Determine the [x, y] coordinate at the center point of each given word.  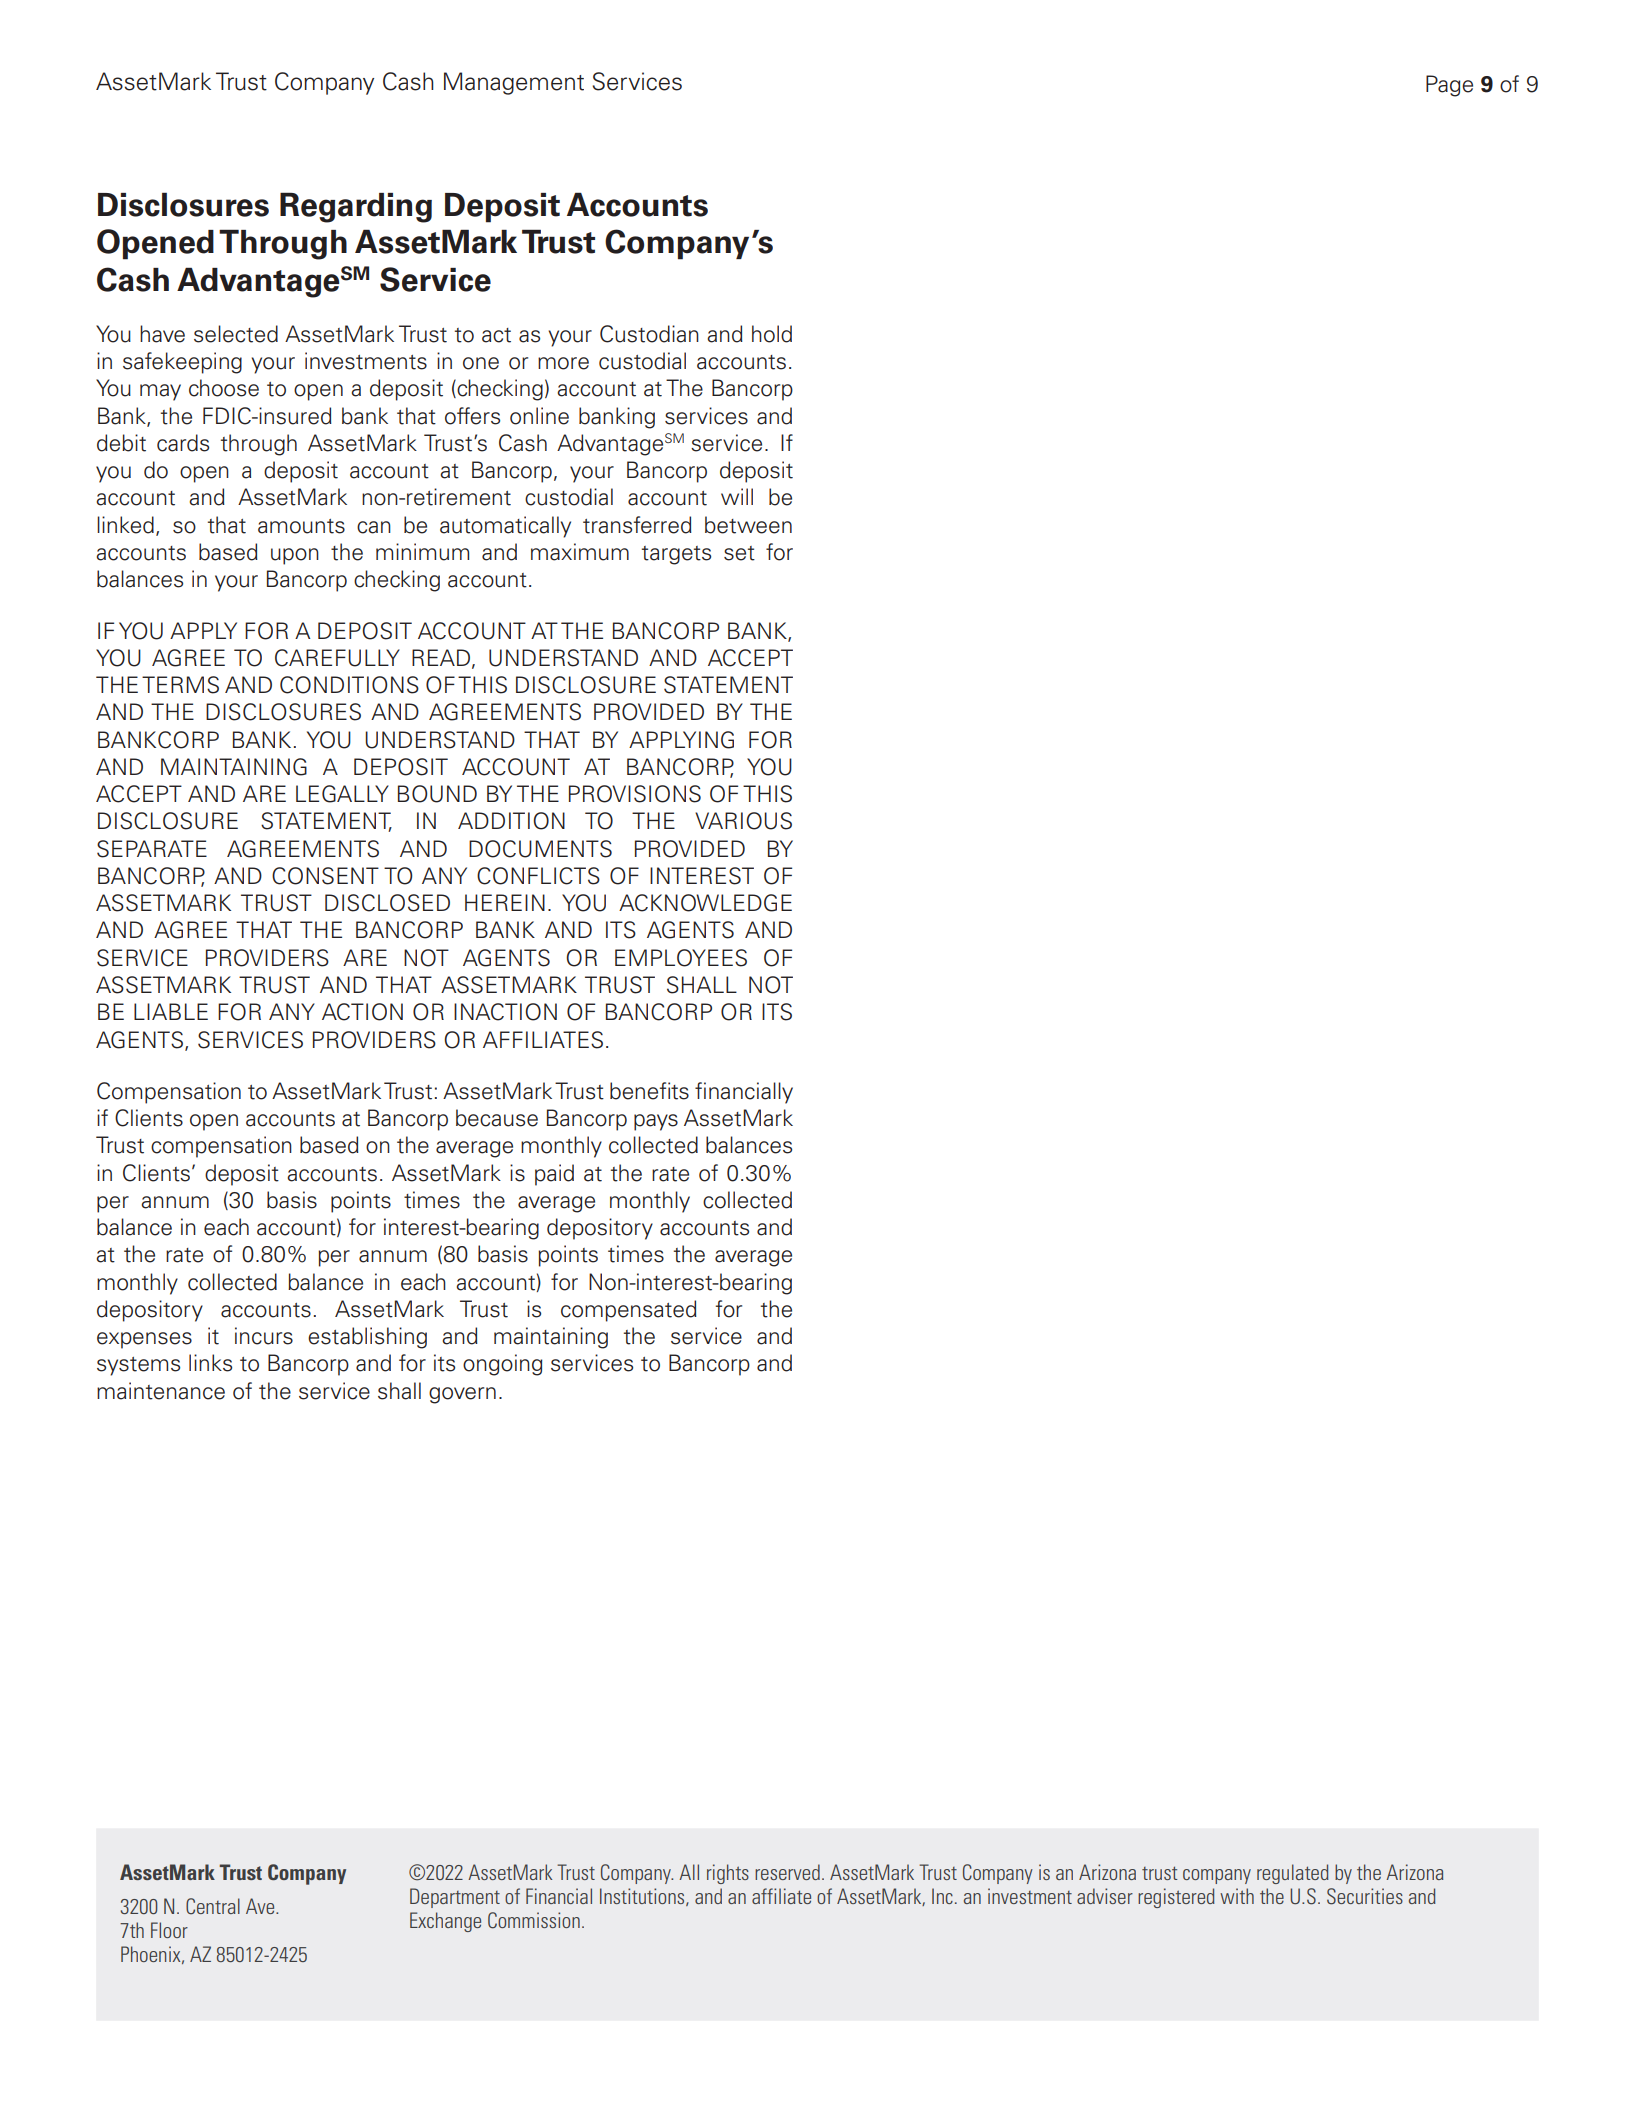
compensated [629, 1311]
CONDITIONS [349, 685]
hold [772, 334]
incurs [264, 1336]
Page [1449, 86]
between [748, 525]
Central [213, 1906]
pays [656, 1122]
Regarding [356, 207]
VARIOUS [743, 821]
